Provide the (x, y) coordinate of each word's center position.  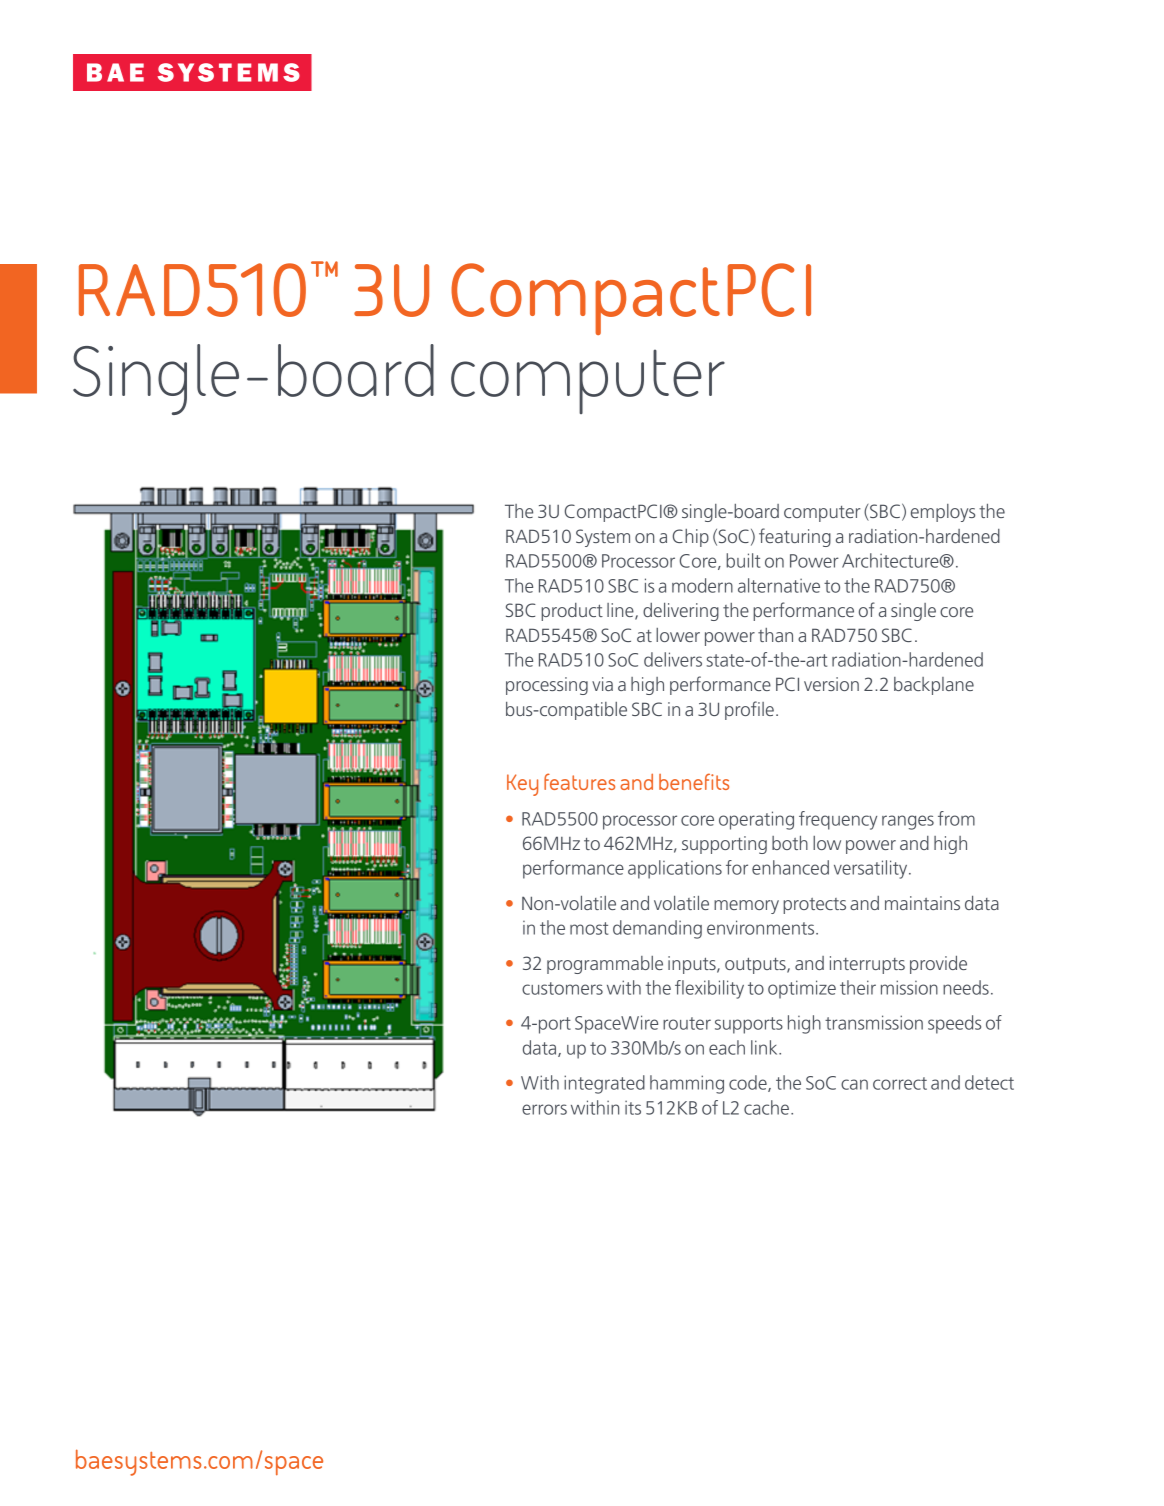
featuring (795, 537)
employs (943, 513)
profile (749, 710)
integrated (604, 1084)
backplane (934, 686)
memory (746, 907)
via (602, 684)
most (589, 928)
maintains (922, 903)
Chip (691, 538)
